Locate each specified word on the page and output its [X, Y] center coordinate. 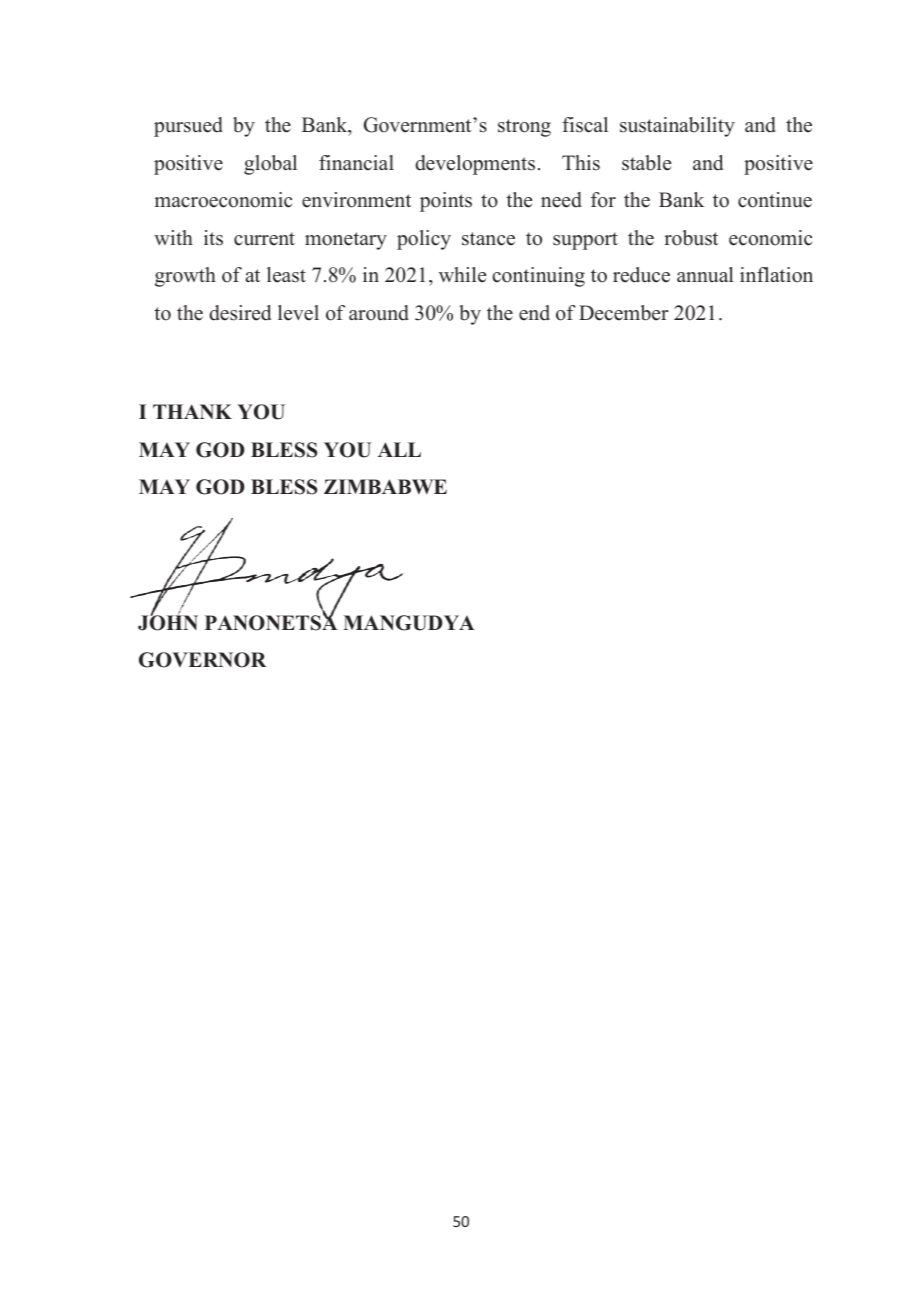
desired [240, 313]
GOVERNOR [202, 660]
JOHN [168, 622]
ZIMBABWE [385, 486]
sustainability [677, 127]
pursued [188, 127]
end [534, 313]
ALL [399, 449]
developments [475, 165]
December [624, 313]
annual [705, 275]
